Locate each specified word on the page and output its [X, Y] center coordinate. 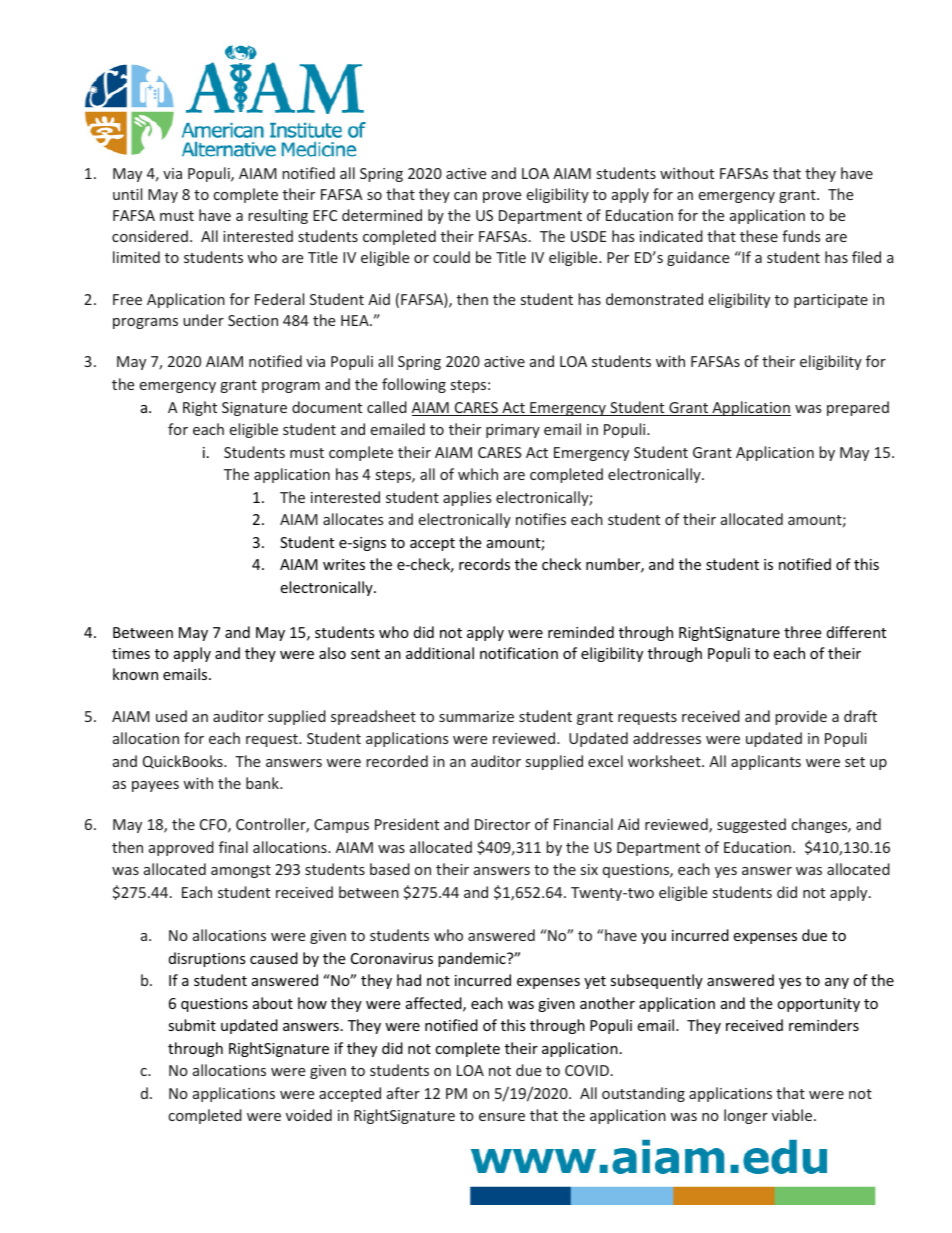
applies [467, 498]
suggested [751, 825]
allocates [353, 519]
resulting [278, 216]
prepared [858, 408]
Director [502, 824]
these [759, 236]
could [451, 257]
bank [263, 783]
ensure [502, 1117]
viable [793, 1115]
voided [309, 1115]
